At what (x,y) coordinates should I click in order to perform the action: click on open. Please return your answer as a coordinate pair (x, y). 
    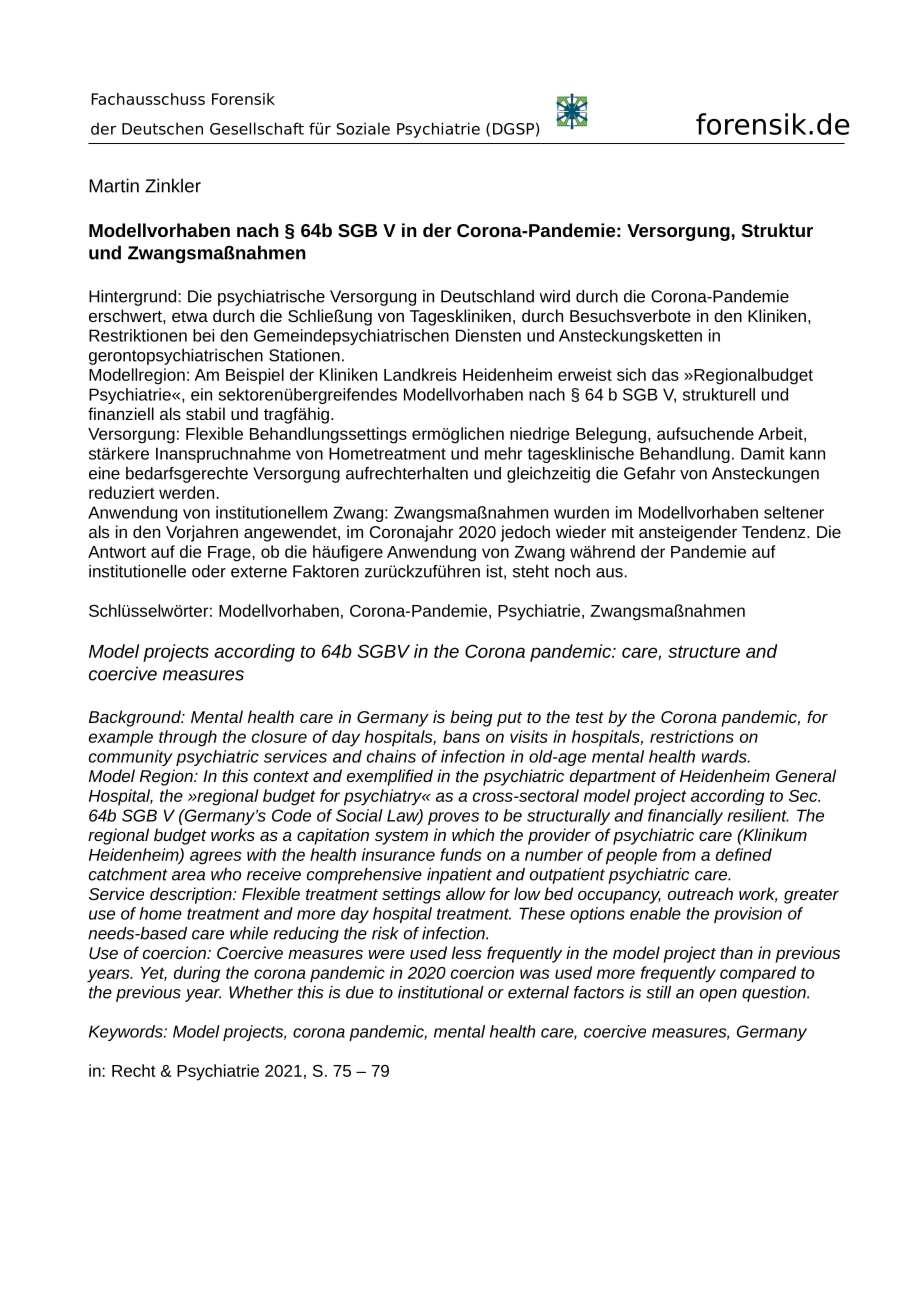
    Looking at the image, I should click on (718, 995).
